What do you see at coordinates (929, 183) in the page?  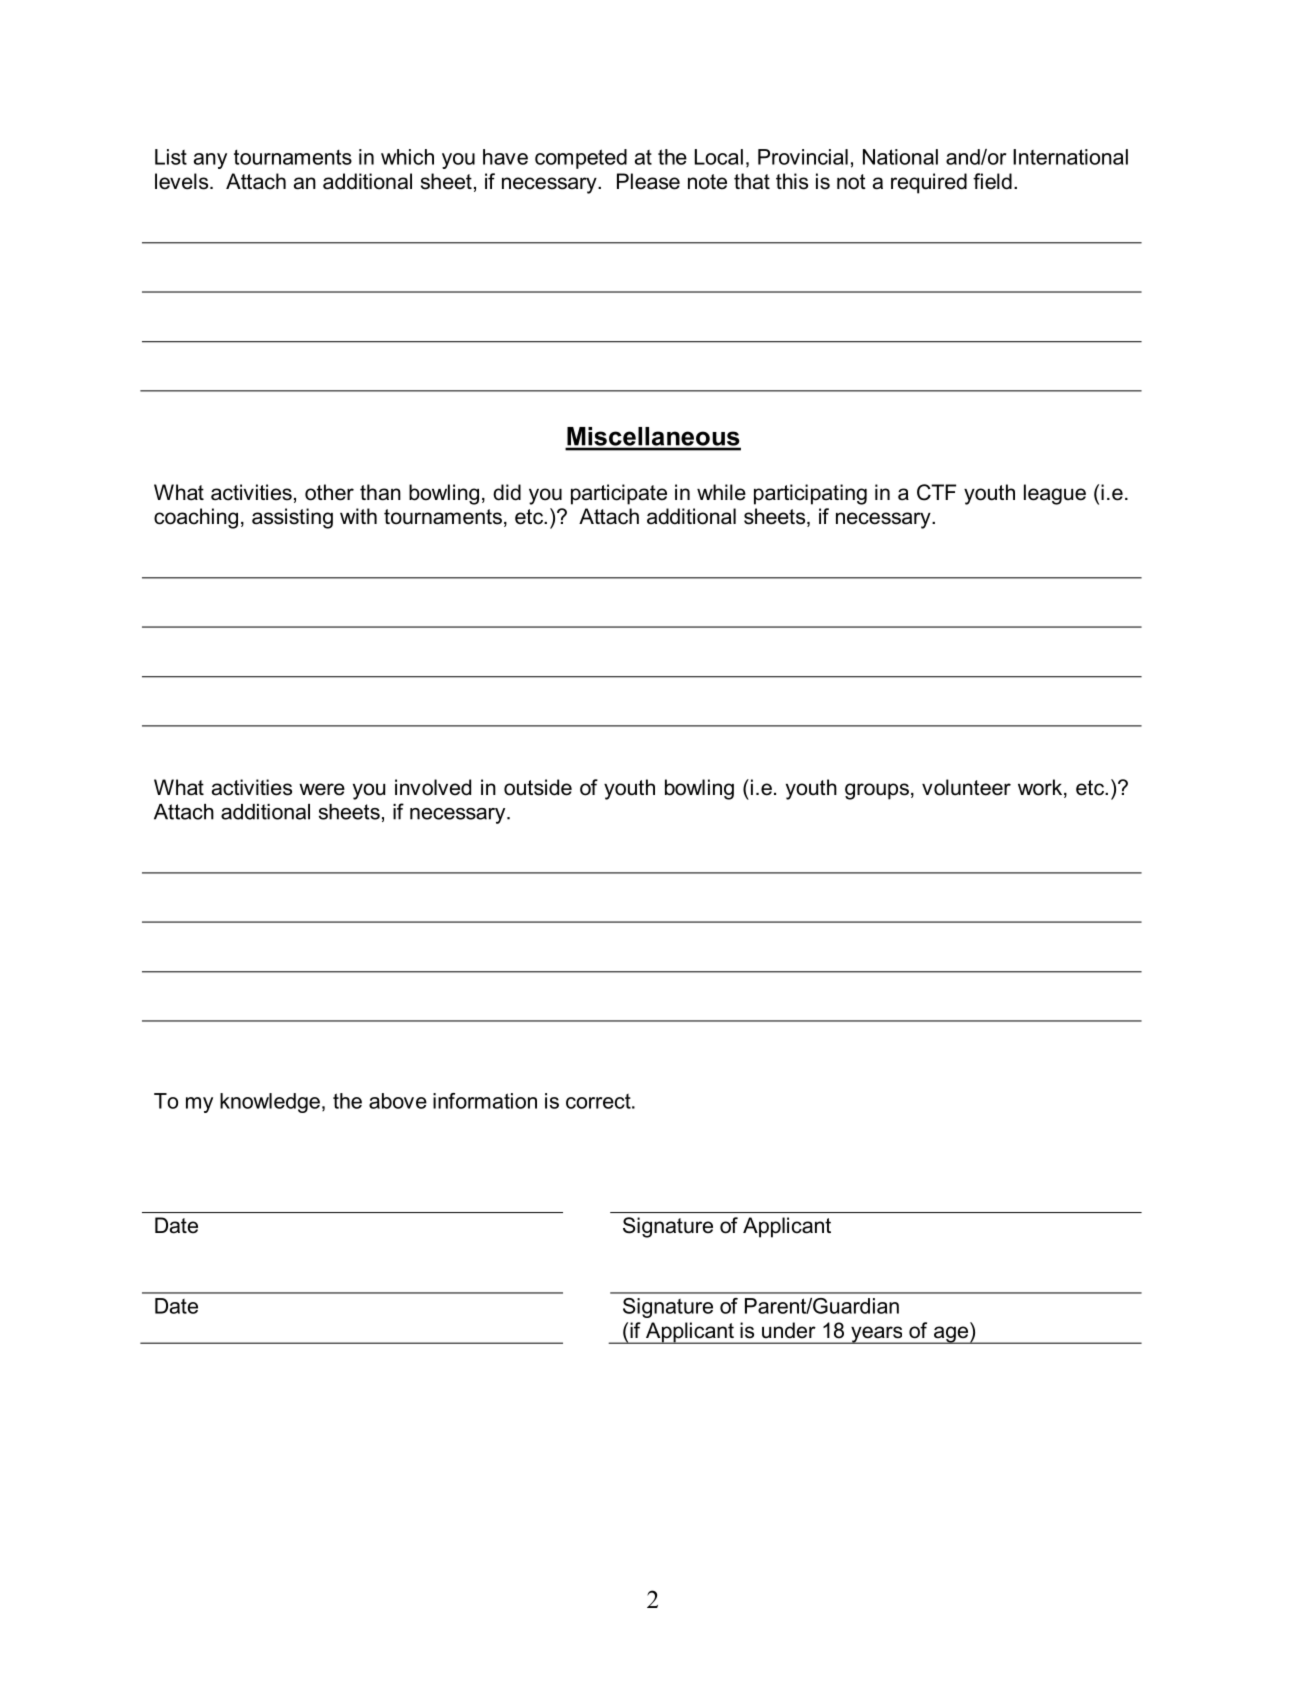 I see `required` at bounding box center [929, 183].
